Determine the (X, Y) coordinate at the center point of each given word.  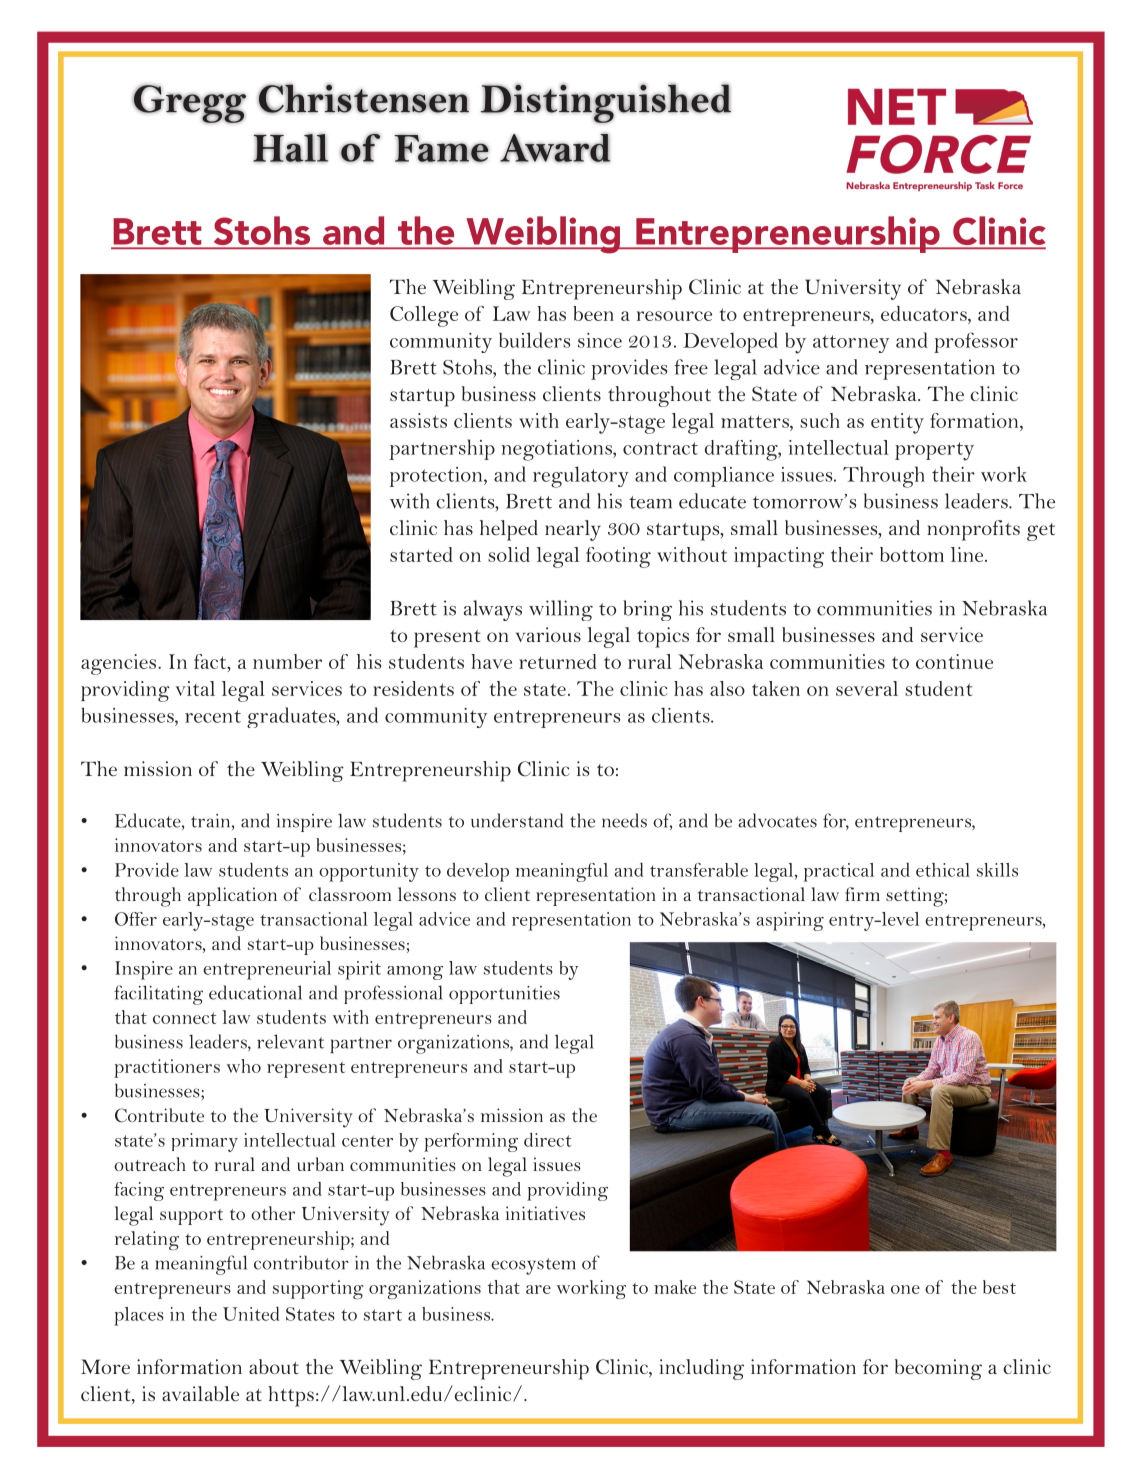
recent (213, 716)
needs (624, 820)
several (867, 688)
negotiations (558, 450)
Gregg (189, 104)
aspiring (790, 921)
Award (555, 148)
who (244, 1066)
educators (925, 313)
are (538, 1289)
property (934, 451)
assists (418, 420)
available (200, 1393)
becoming (938, 1369)
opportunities (504, 995)
